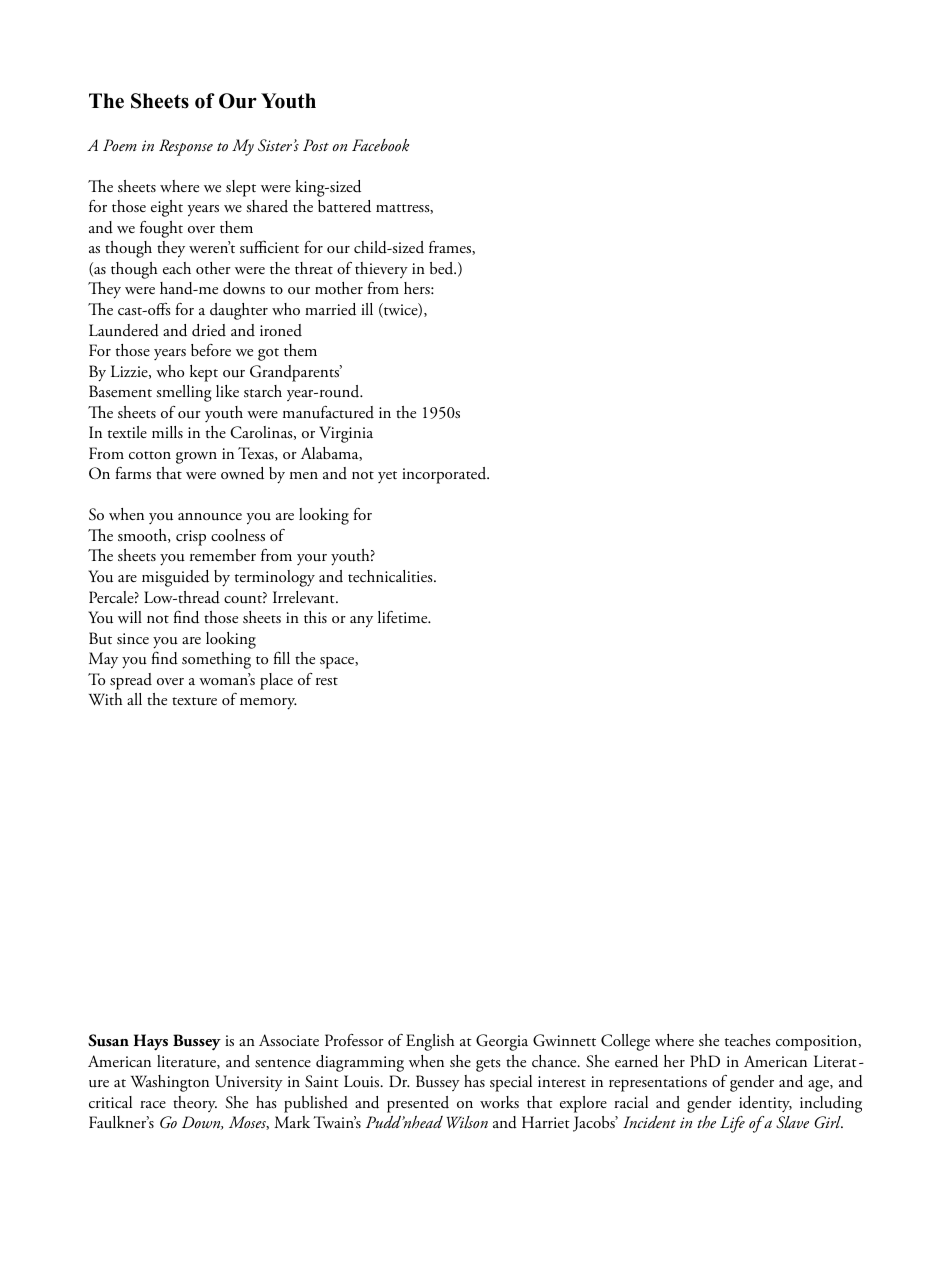 The image size is (952, 1279). What do you see at coordinates (216, 660) in the screenshot?
I see `something` at bounding box center [216, 660].
